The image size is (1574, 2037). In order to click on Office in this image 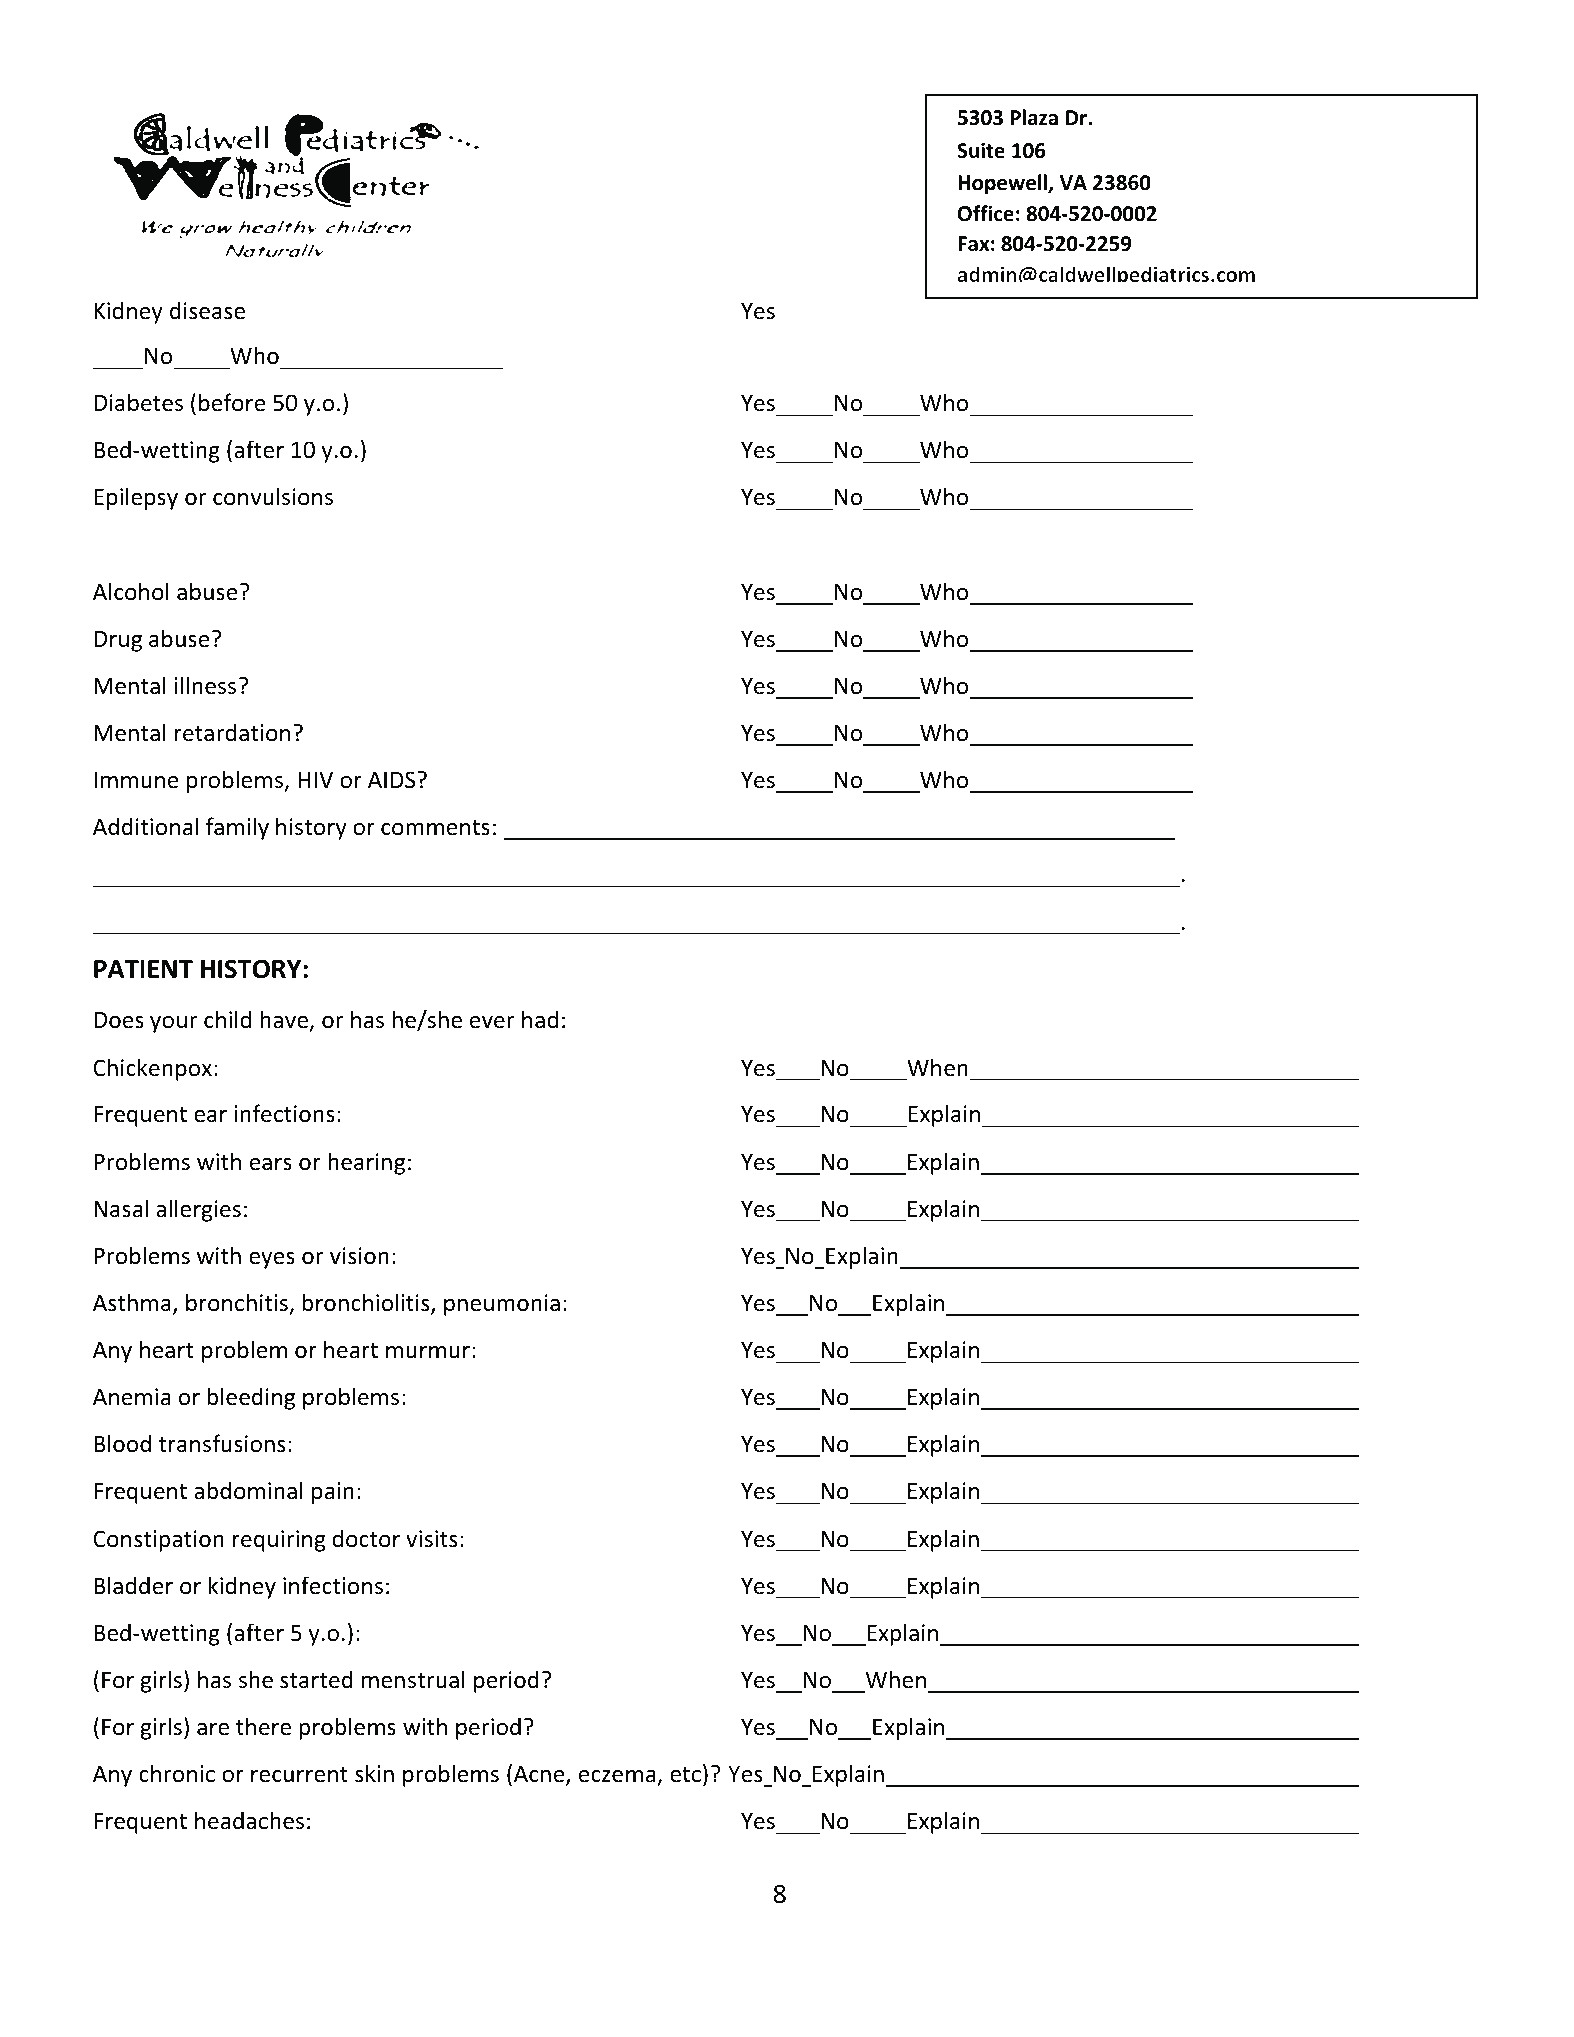, I will do `click(986, 213)`.
